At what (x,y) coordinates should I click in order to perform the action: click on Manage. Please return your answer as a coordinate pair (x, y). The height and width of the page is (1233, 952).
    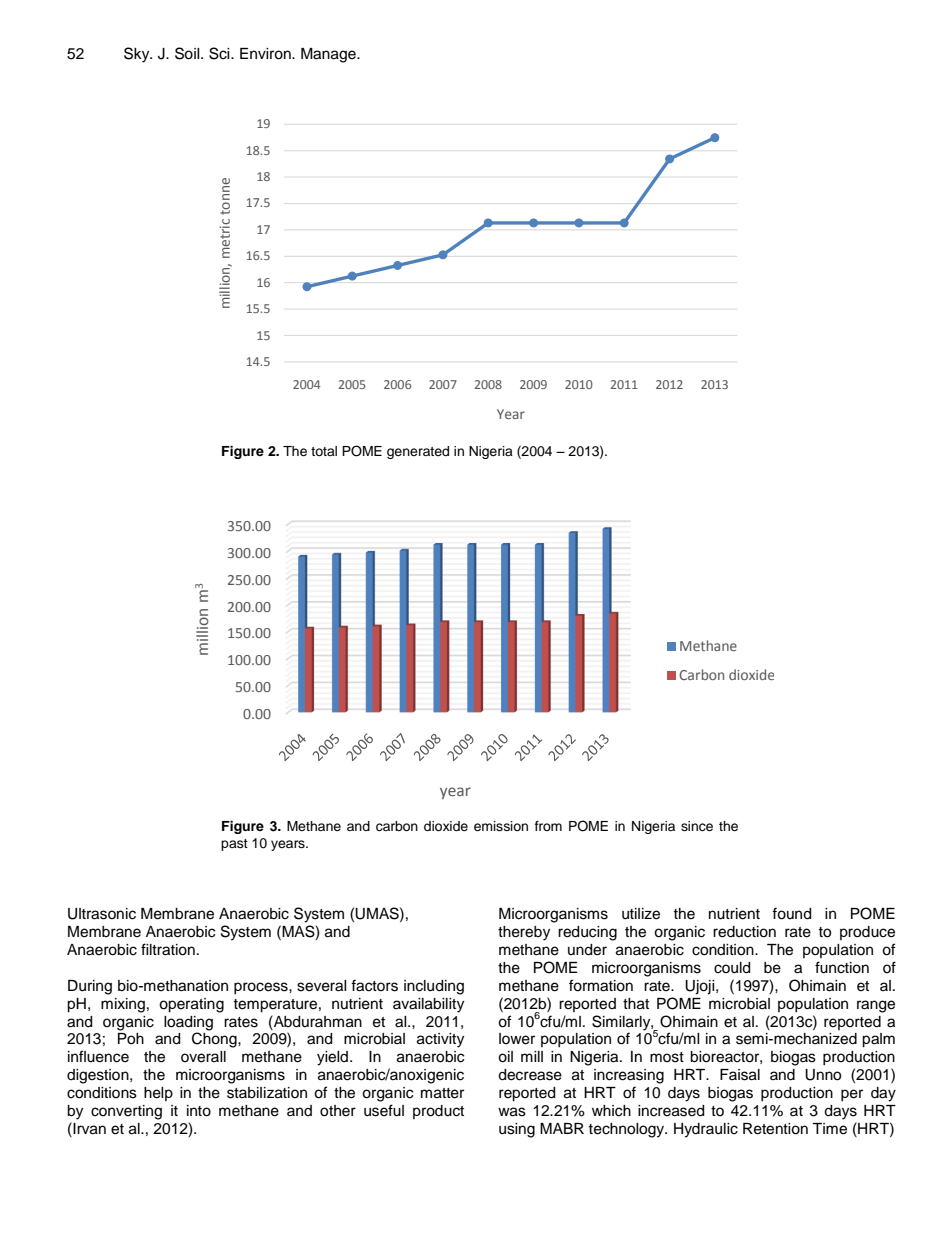
    Looking at the image, I should click on (329, 55).
